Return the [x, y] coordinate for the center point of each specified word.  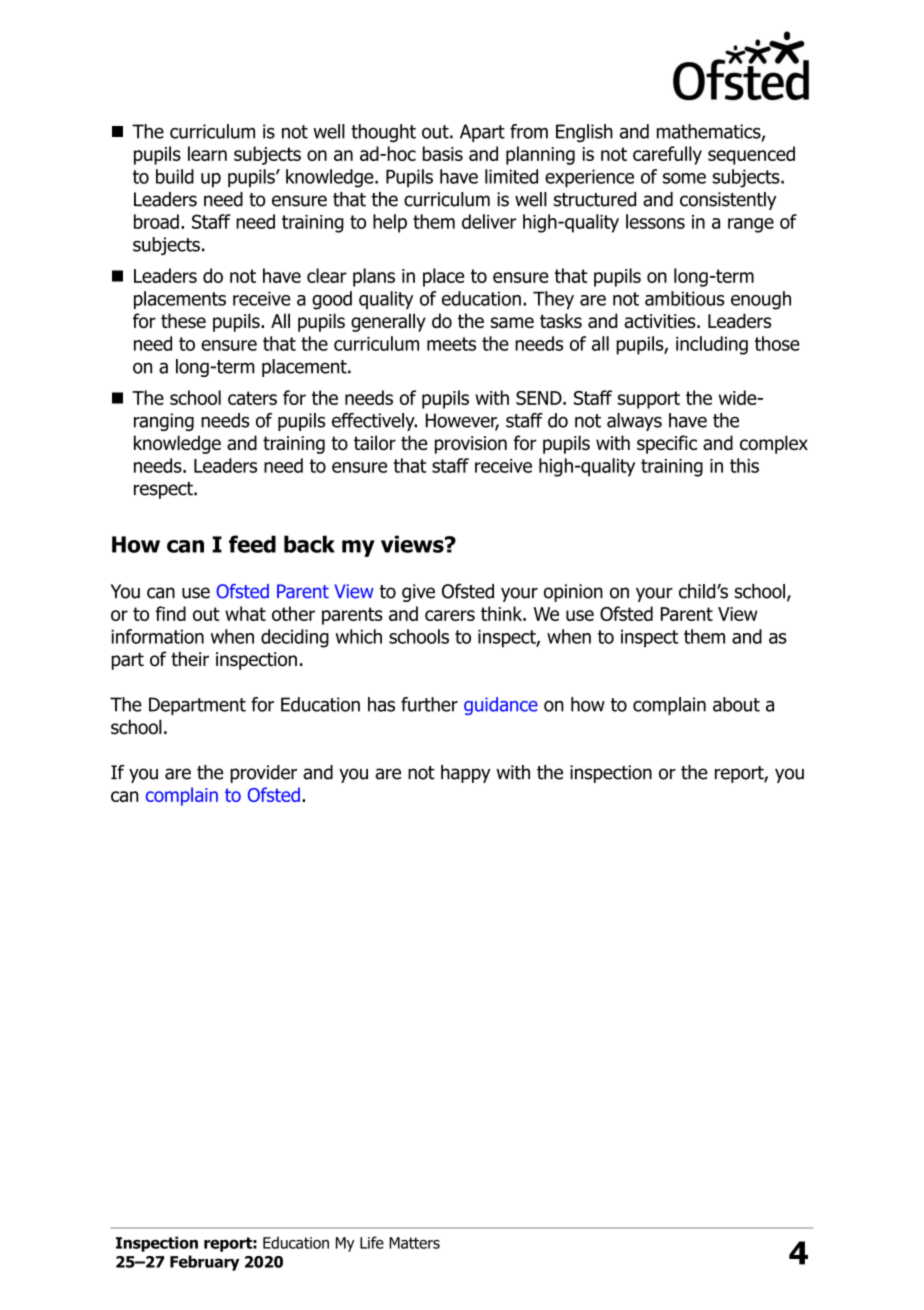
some [684, 178]
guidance [501, 706]
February [204, 1263]
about [736, 704]
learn [207, 153]
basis [443, 153]
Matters [414, 1243]
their [190, 659]
